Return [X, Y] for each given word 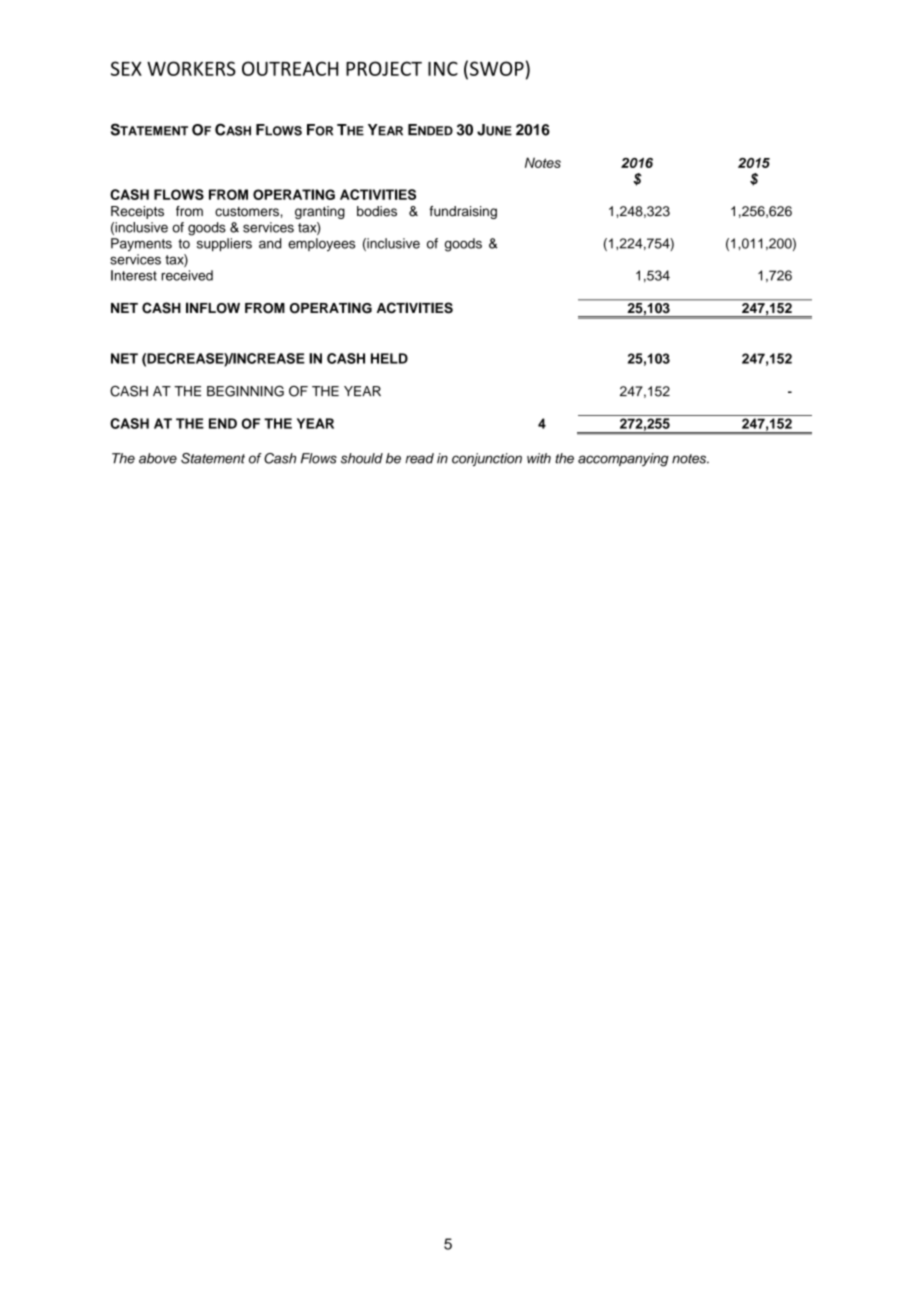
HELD [389, 358]
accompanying [623, 460]
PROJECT [384, 68]
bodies [377, 211]
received [187, 275]
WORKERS [191, 68]
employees [321, 245]
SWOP [497, 68]
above [158, 458]
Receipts [137, 212]
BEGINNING [245, 391]
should [362, 458]
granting [320, 212]
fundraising [463, 212]
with [539, 458]
